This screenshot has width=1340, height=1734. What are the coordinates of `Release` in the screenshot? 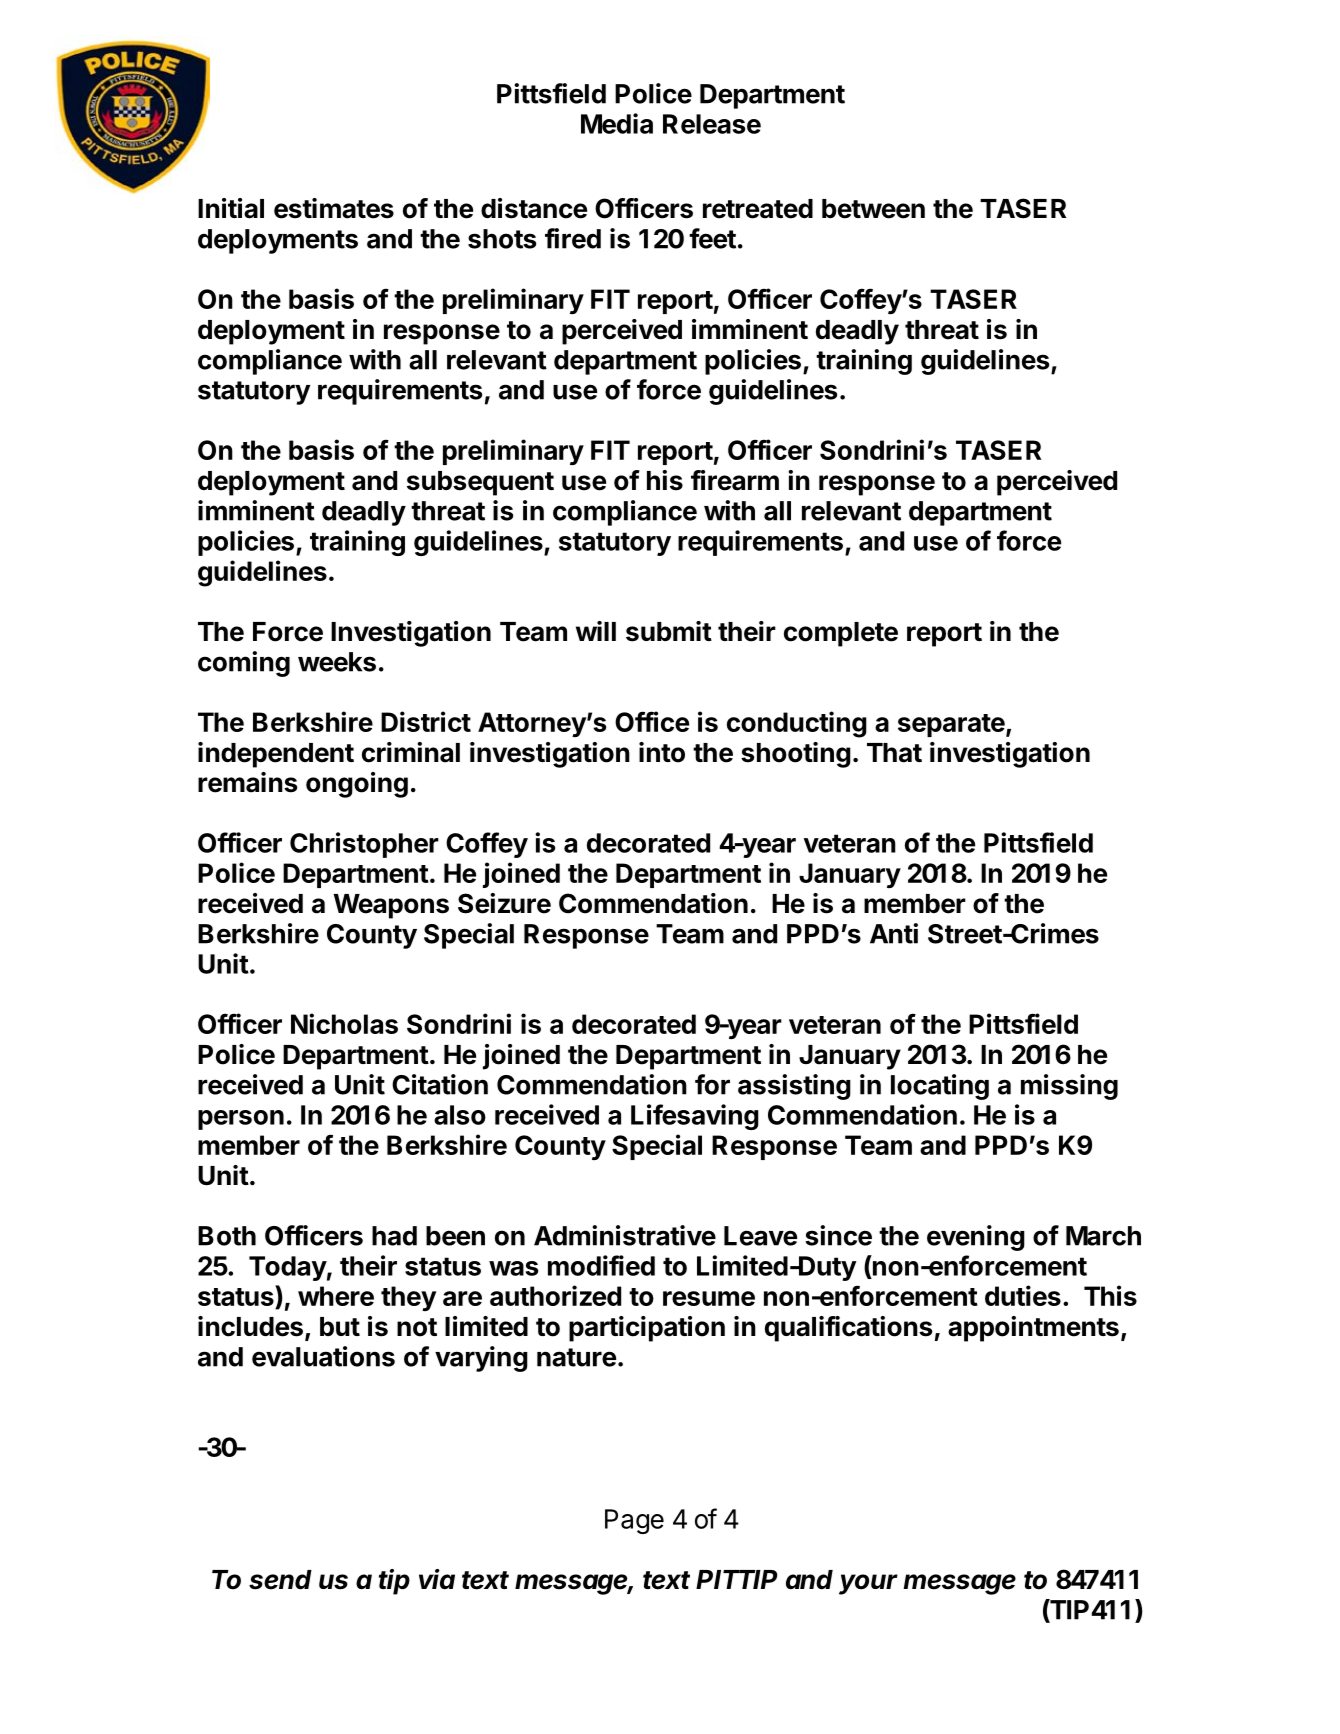 It's located at (712, 124).
